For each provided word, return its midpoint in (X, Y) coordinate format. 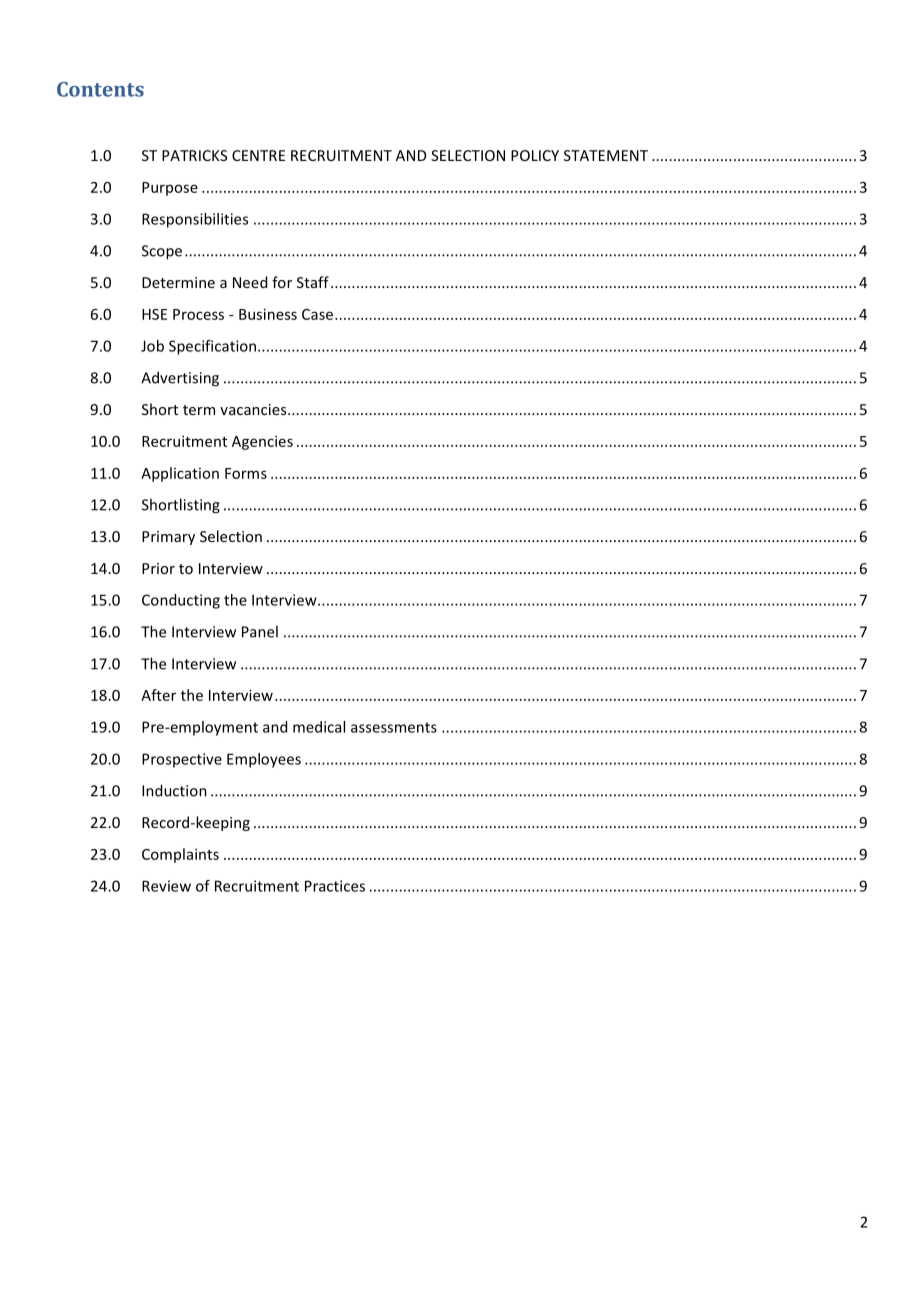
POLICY (535, 155)
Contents (100, 89)
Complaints (180, 855)
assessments (394, 727)
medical (319, 727)
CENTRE (258, 155)
